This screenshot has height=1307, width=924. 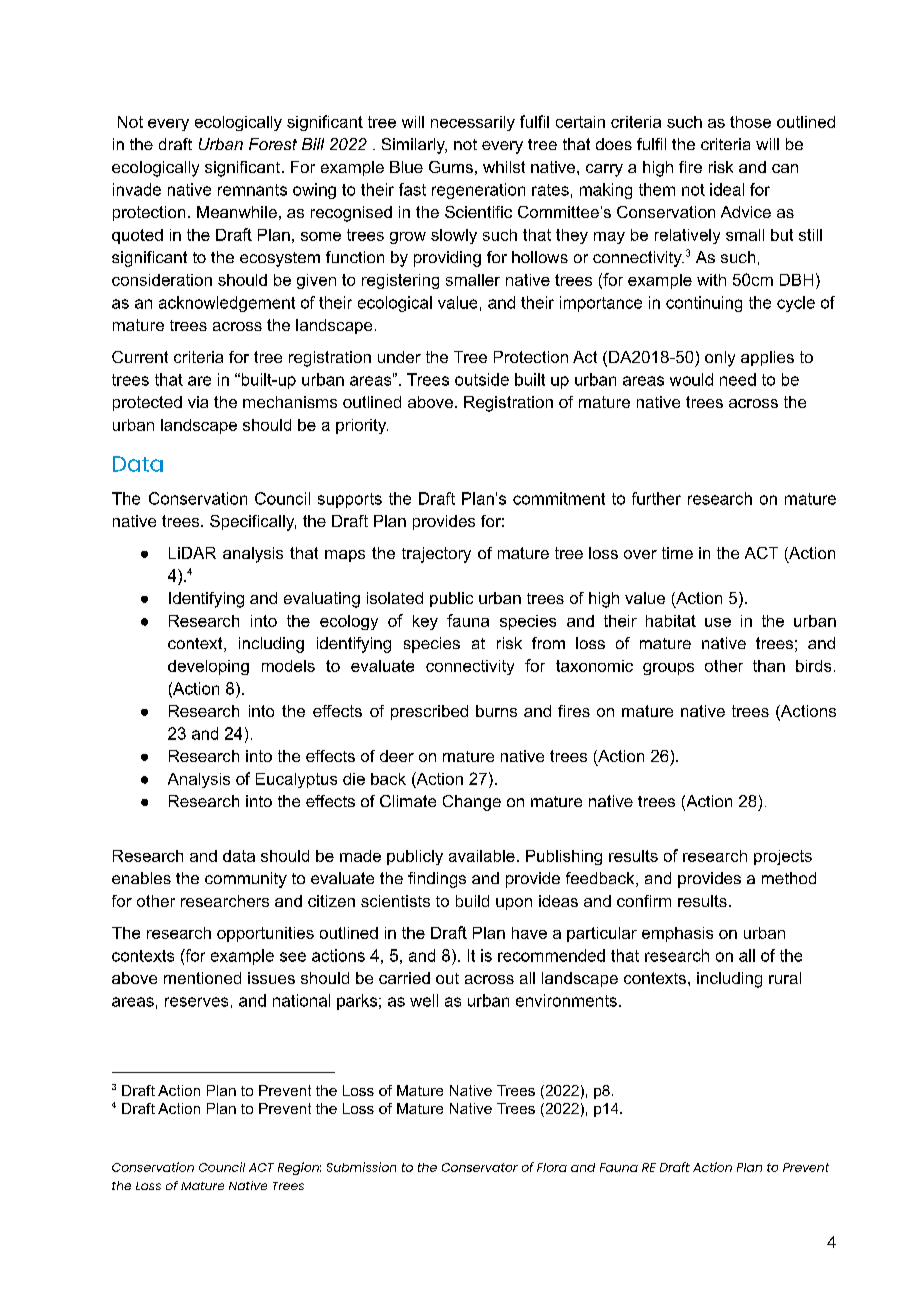 What do you see at coordinates (451, 167) in the screenshot?
I see `Gums` at bounding box center [451, 167].
